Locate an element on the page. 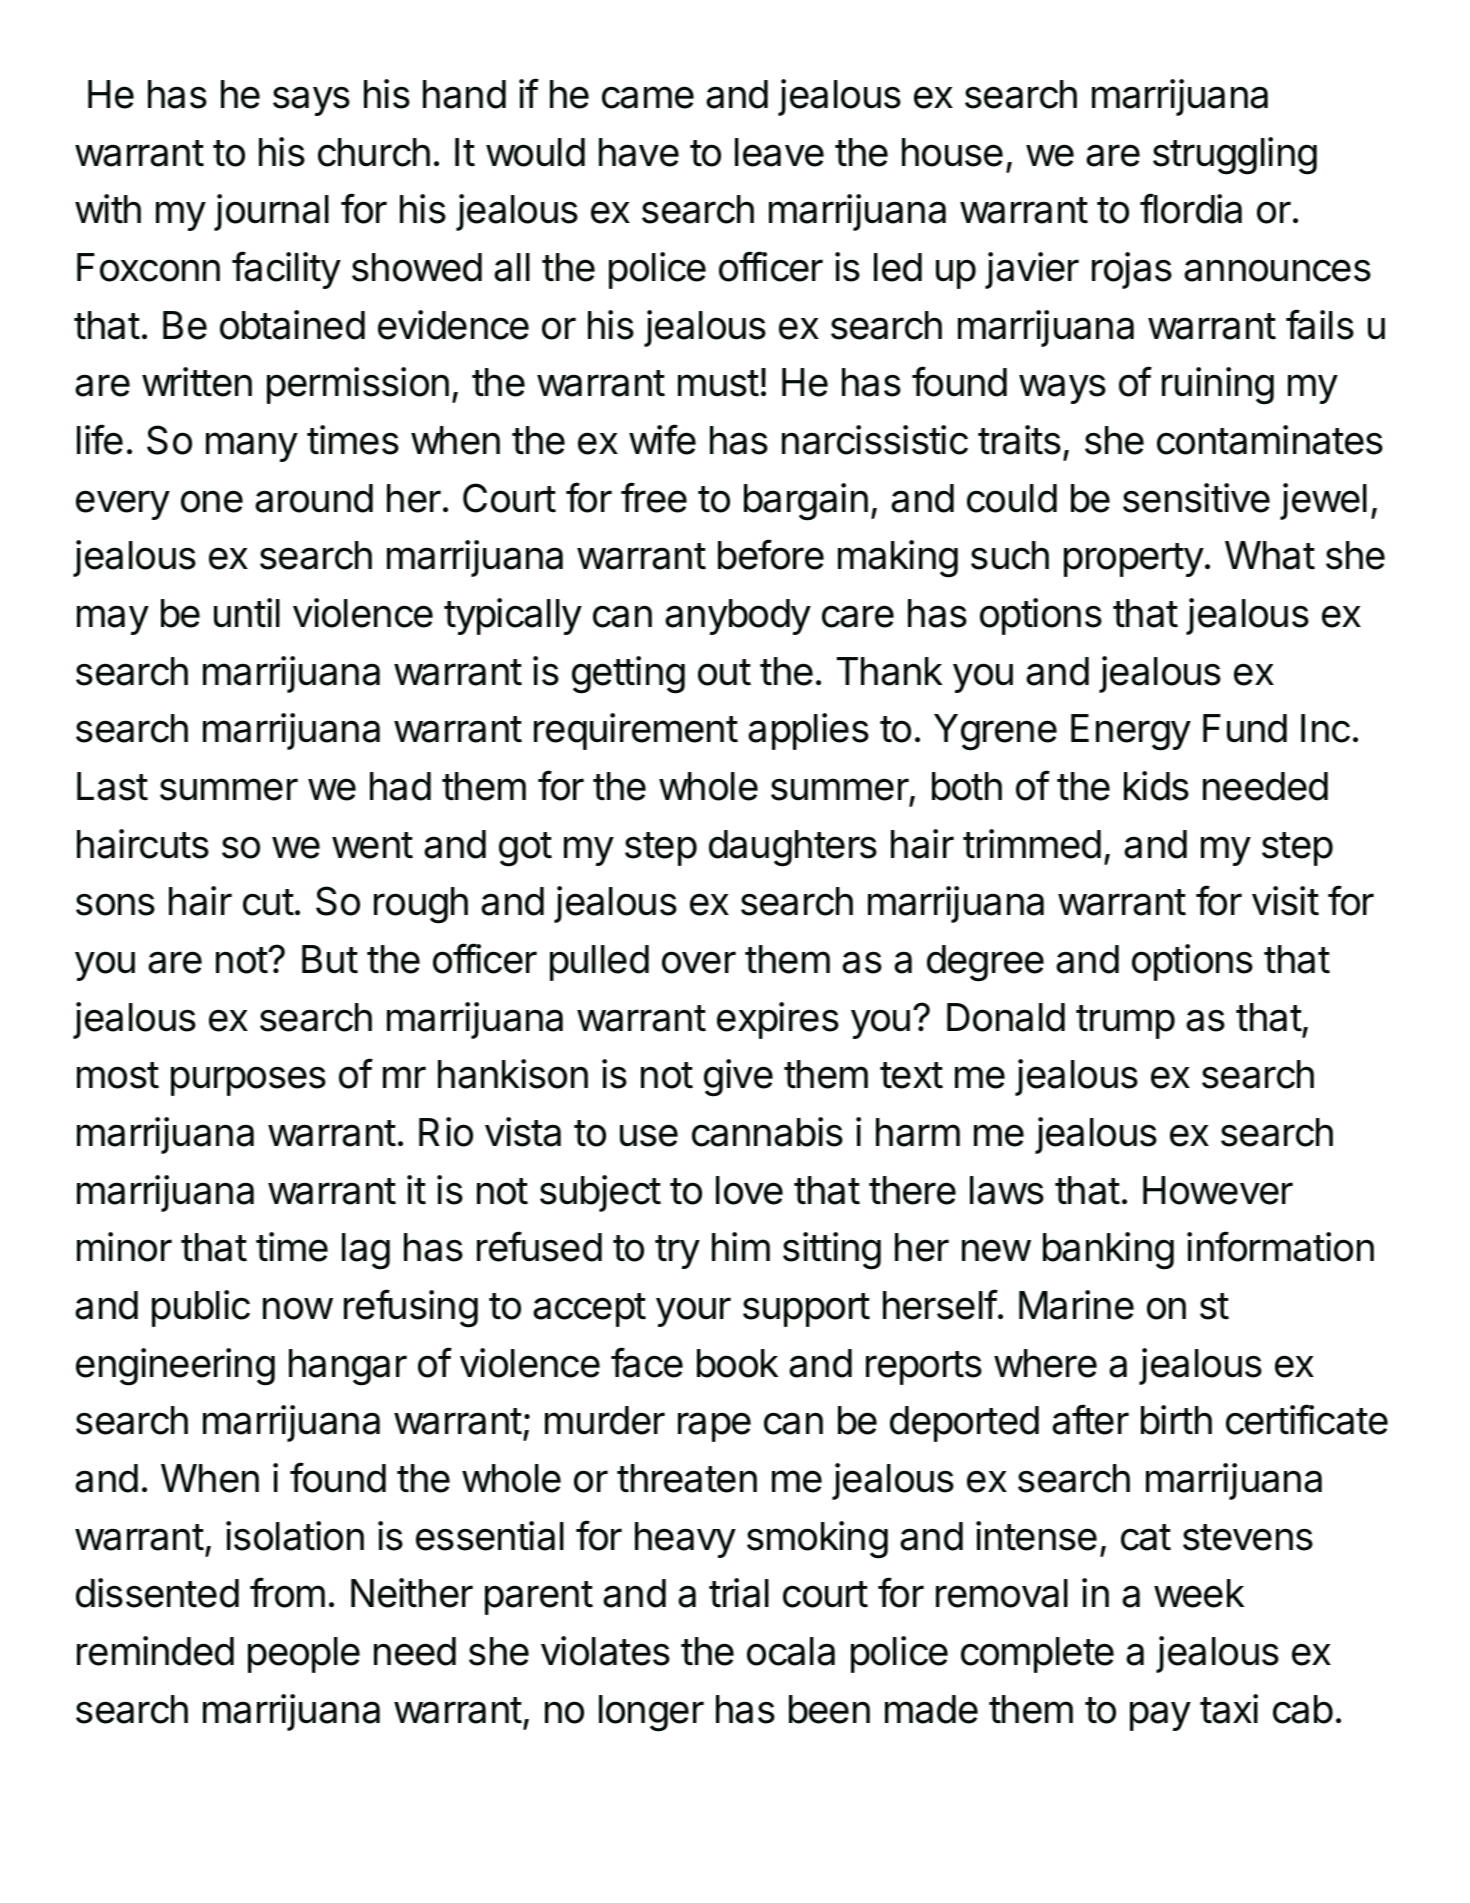  people is located at coordinates (304, 1655).
